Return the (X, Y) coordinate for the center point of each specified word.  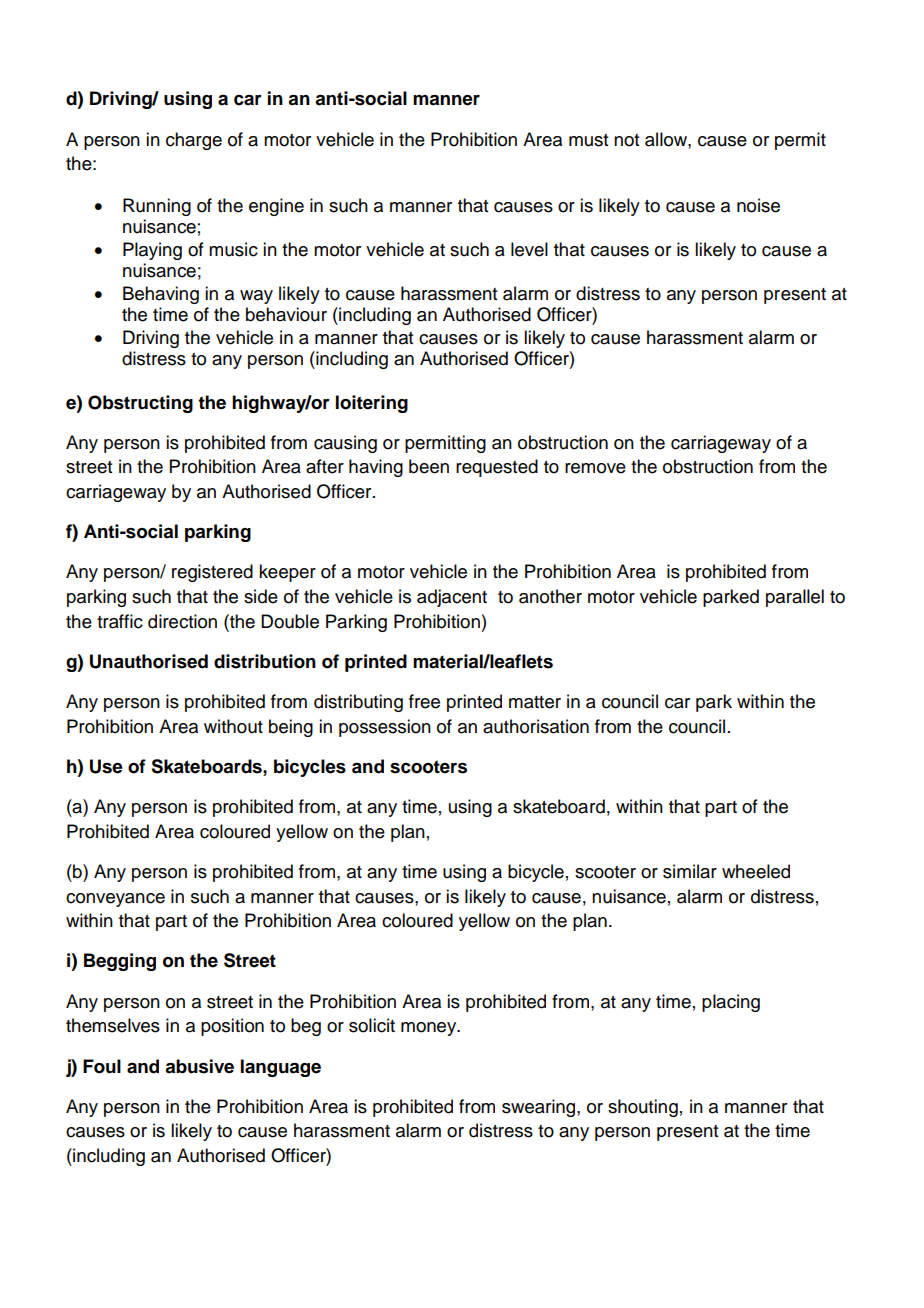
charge (194, 141)
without (233, 726)
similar (690, 871)
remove (595, 468)
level (529, 249)
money (430, 1029)
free (424, 701)
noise (758, 205)
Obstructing (140, 404)
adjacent (452, 598)
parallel (795, 598)
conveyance (115, 900)
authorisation (536, 726)
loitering (372, 404)
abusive (199, 1066)
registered (212, 573)
